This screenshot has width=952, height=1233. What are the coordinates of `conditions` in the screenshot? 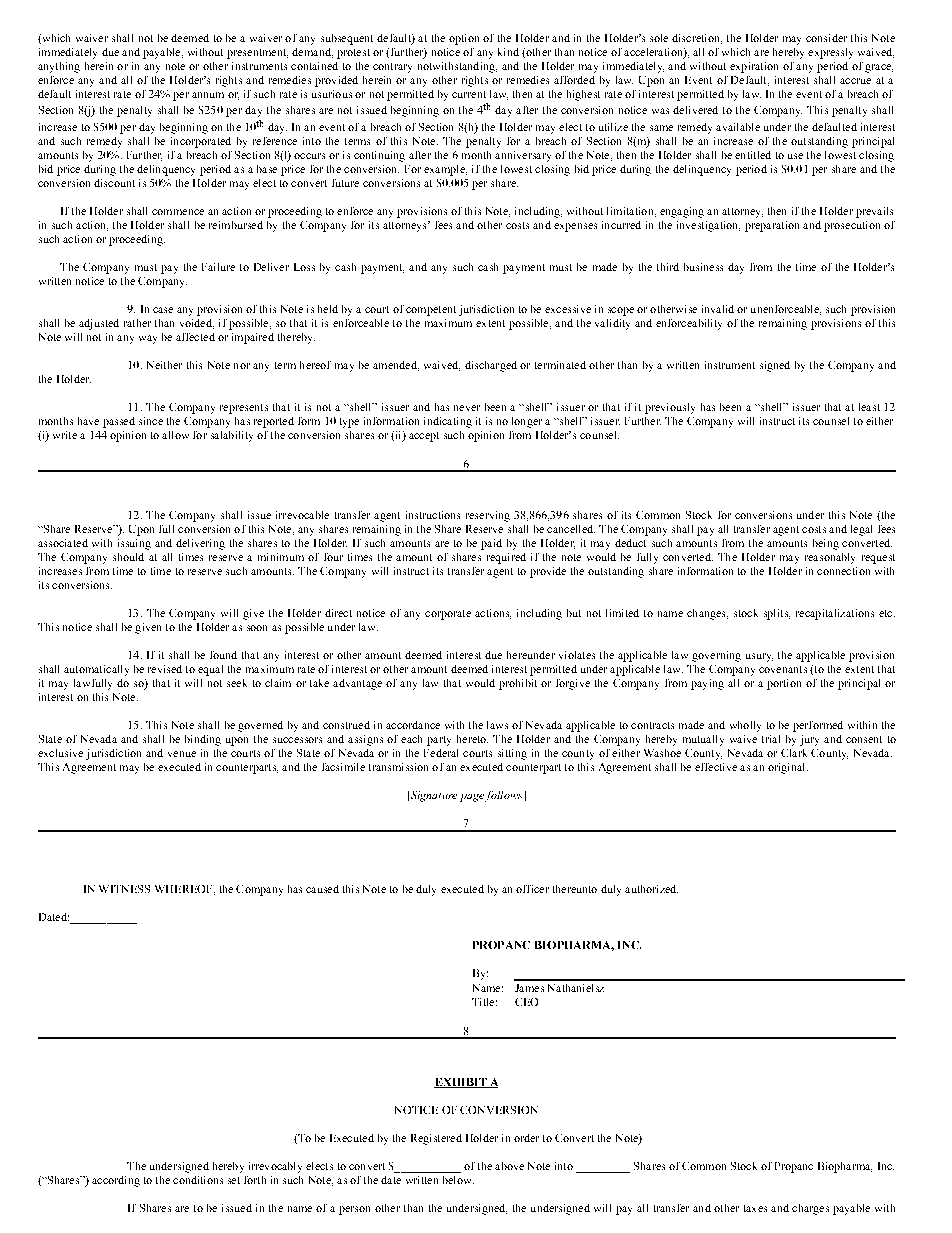 It's located at (198, 1180).
